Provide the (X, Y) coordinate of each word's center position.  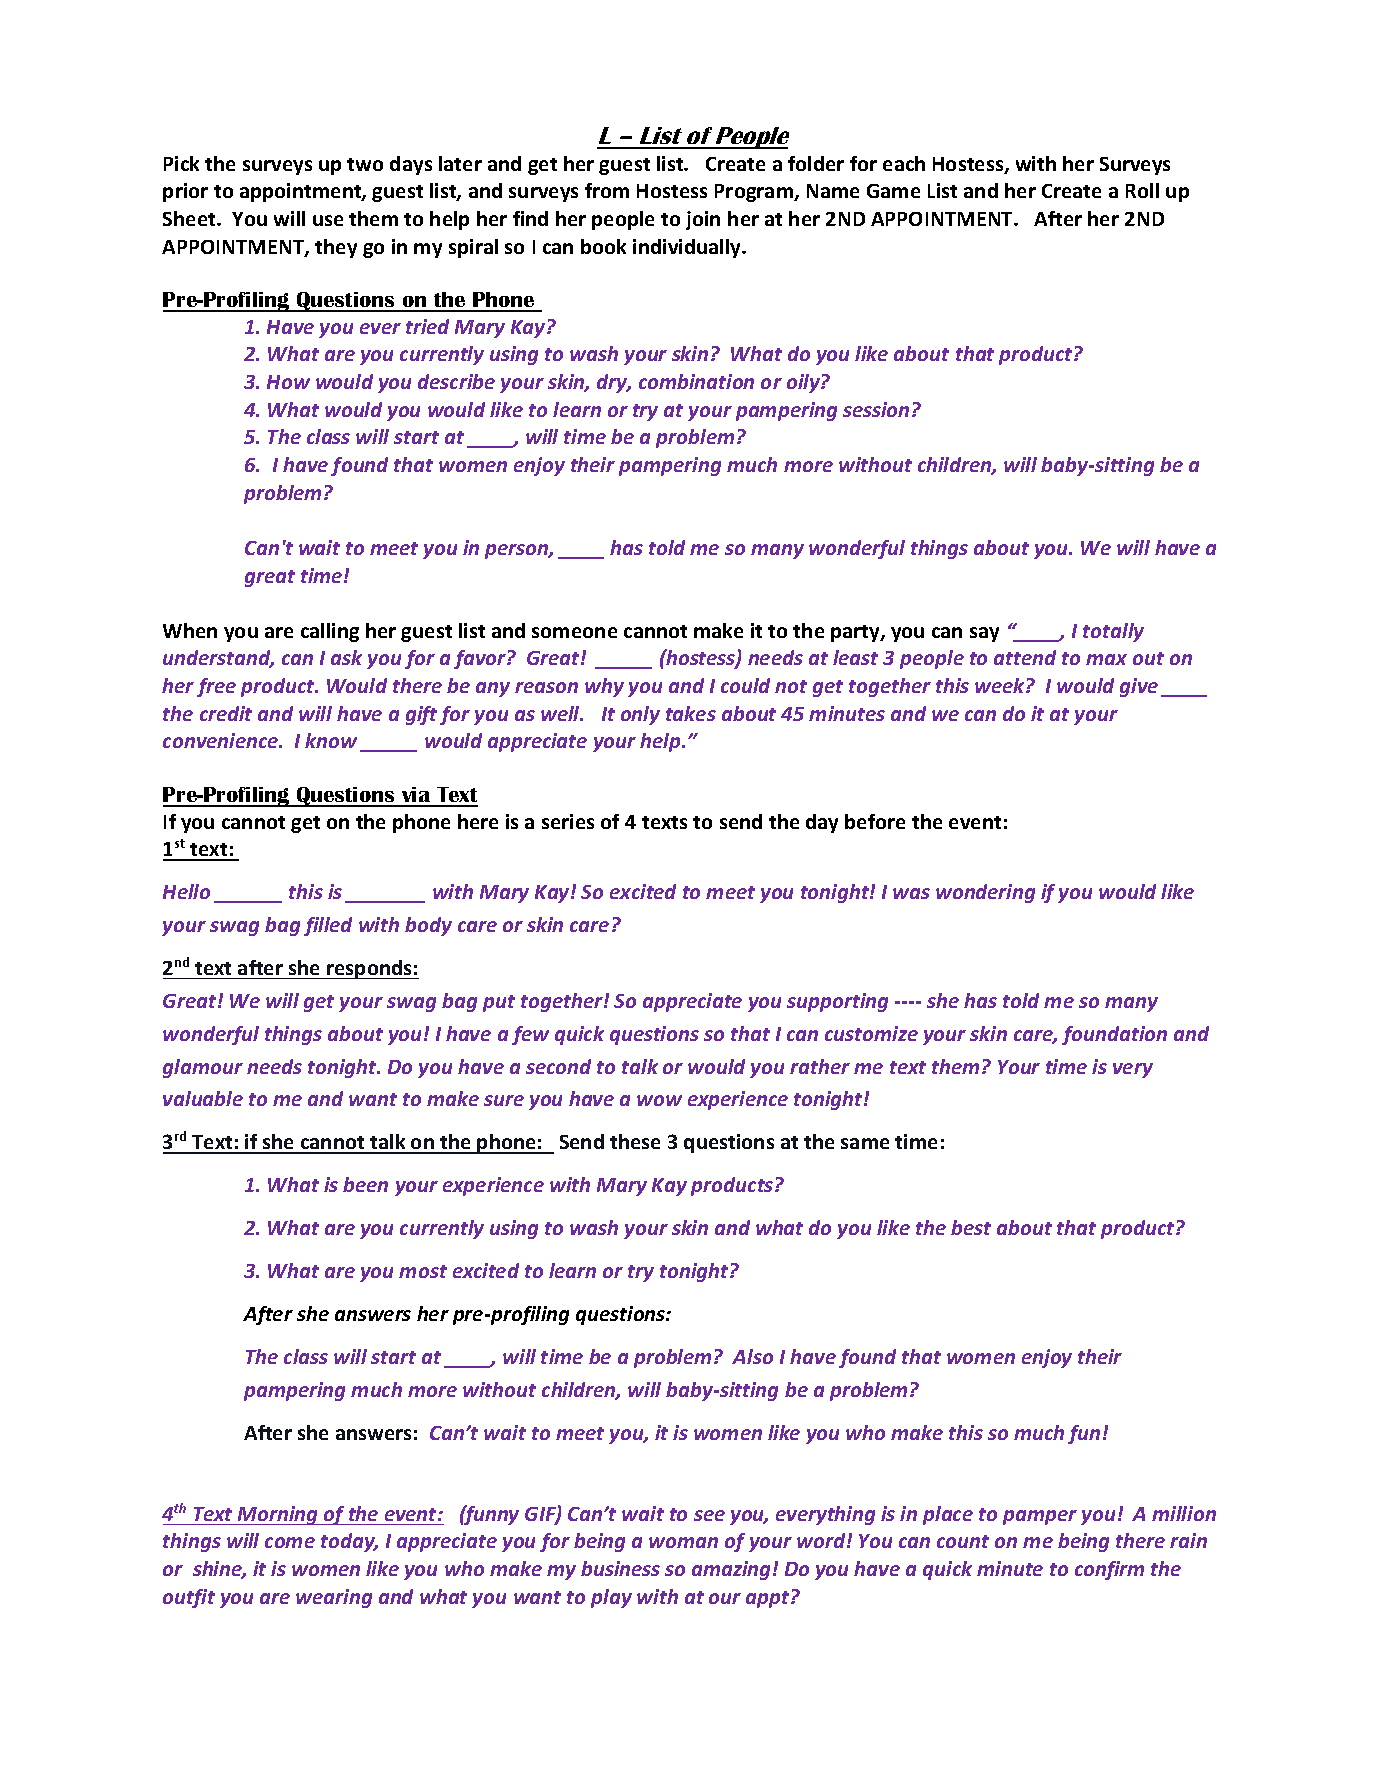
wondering (985, 893)
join (703, 220)
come (290, 1542)
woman (683, 1542)
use (328, 220)
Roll (1142, 190)
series (568, 821)
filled (328, 926)
